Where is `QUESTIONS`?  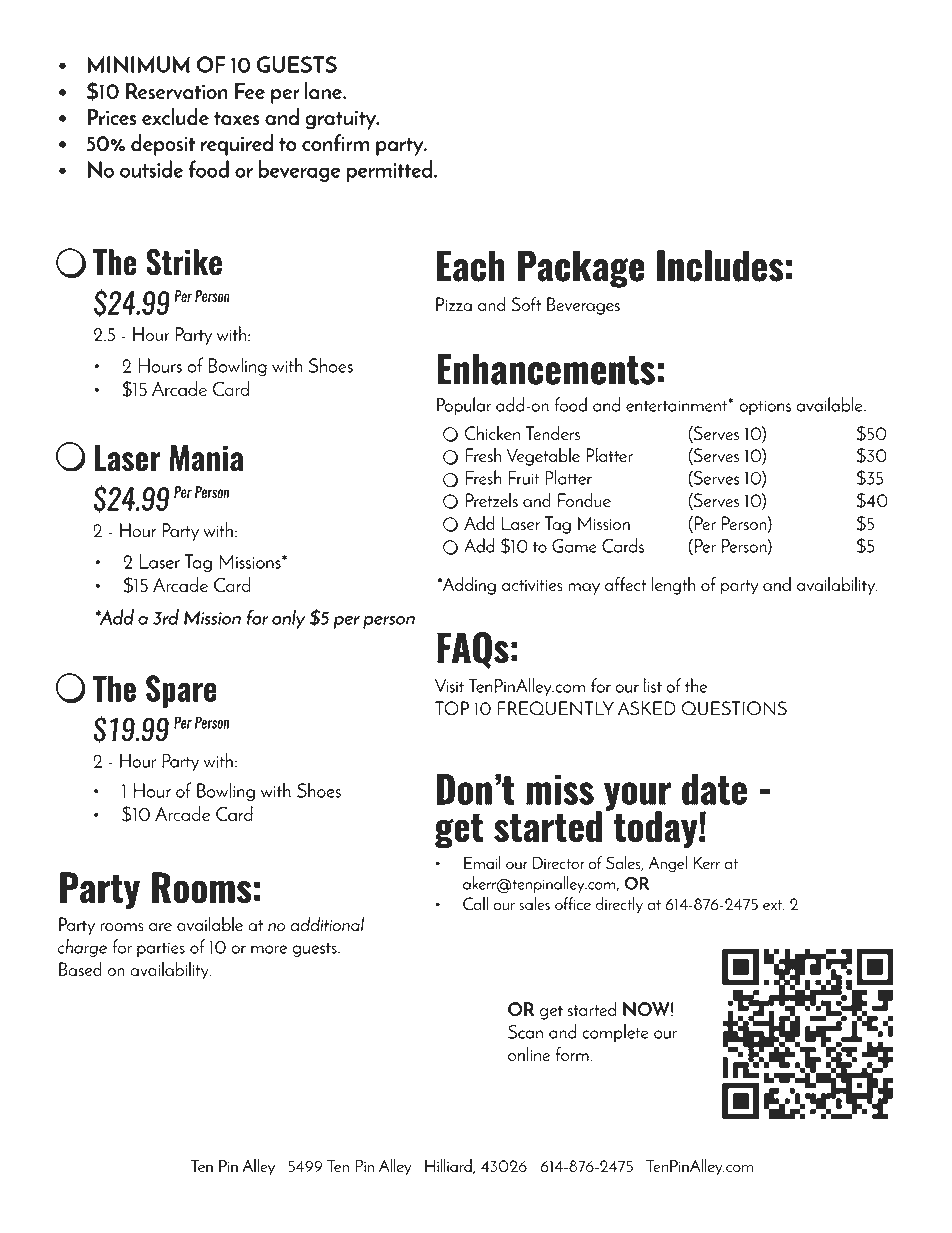
QUESTIONS is located at coordinates (734, 708).
